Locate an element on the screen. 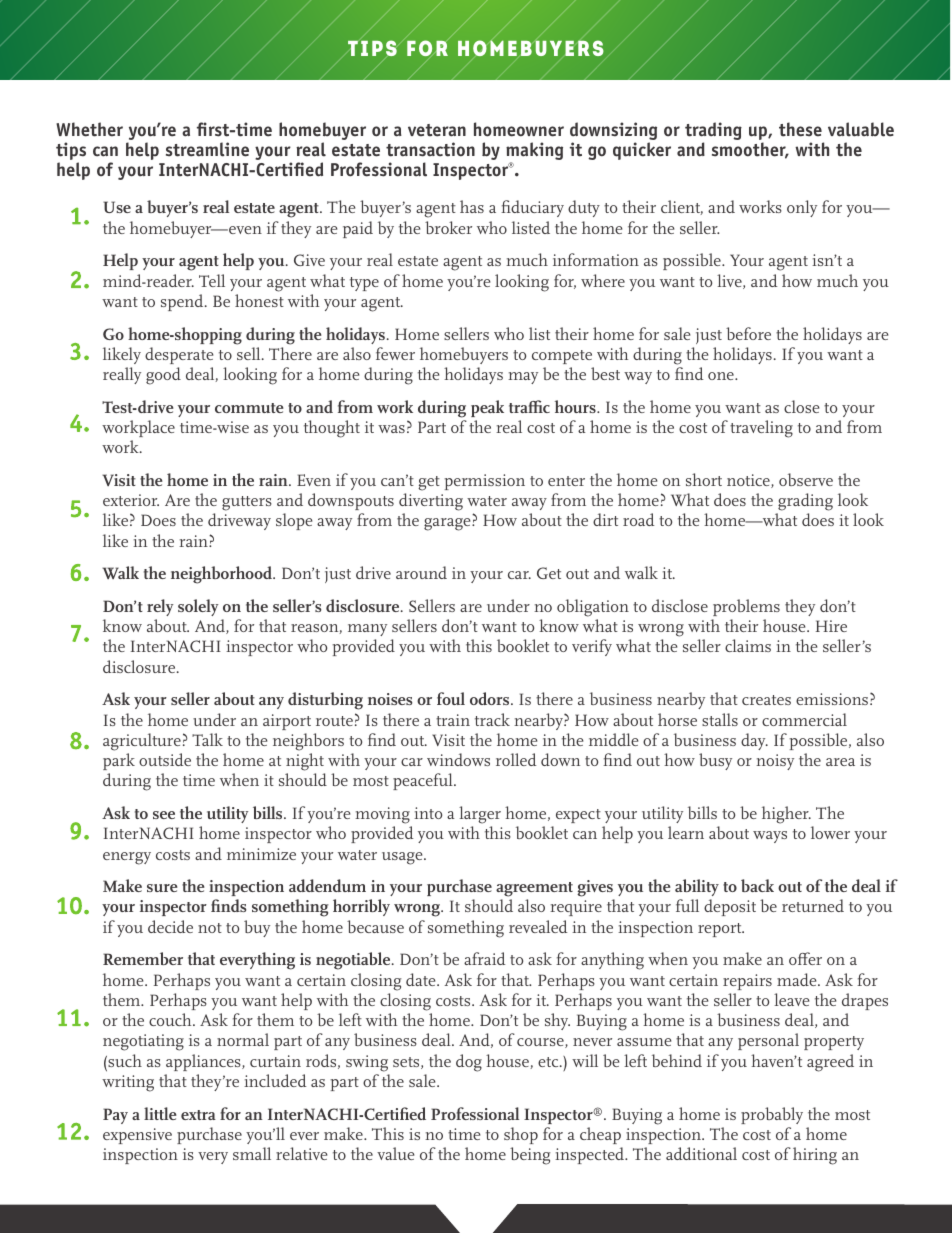  probably is located at coordinates (772, 1115).
